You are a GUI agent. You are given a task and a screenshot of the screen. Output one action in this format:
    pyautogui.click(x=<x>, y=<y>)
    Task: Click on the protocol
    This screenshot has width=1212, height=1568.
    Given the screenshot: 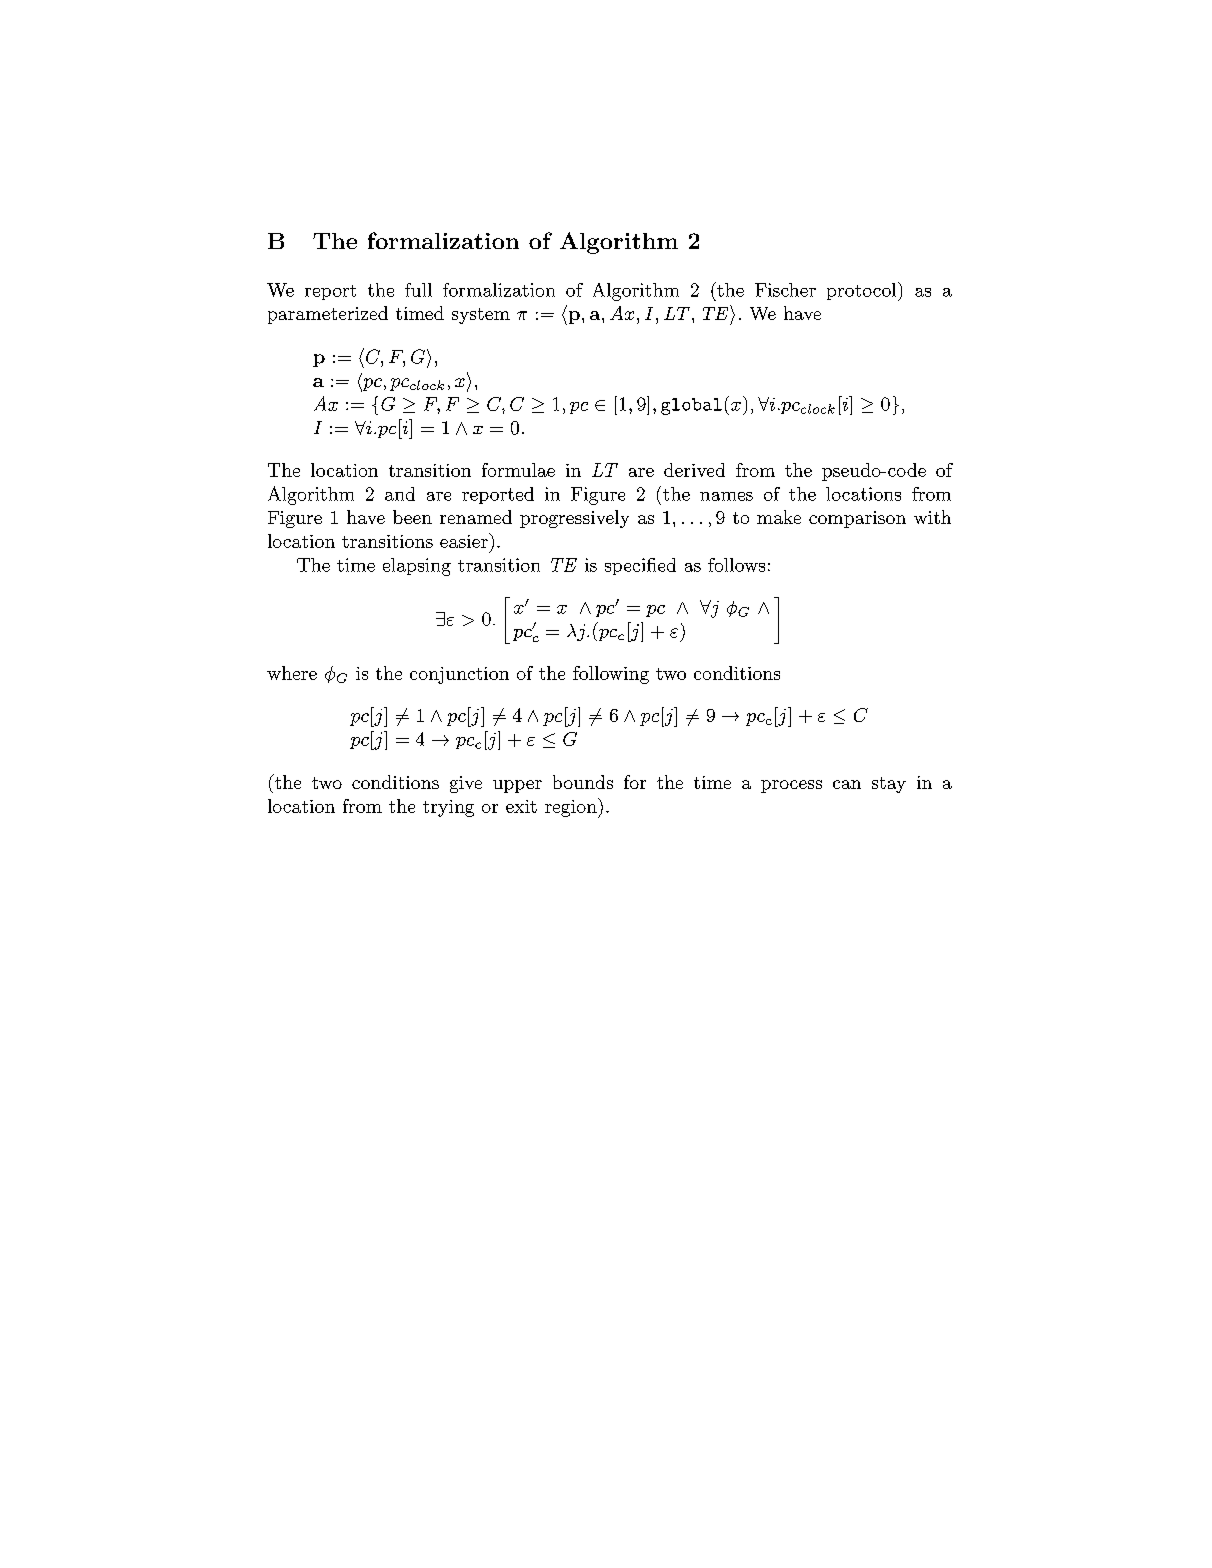 What is the action you would take?
    pyautogui.click(x=861, y=291)
